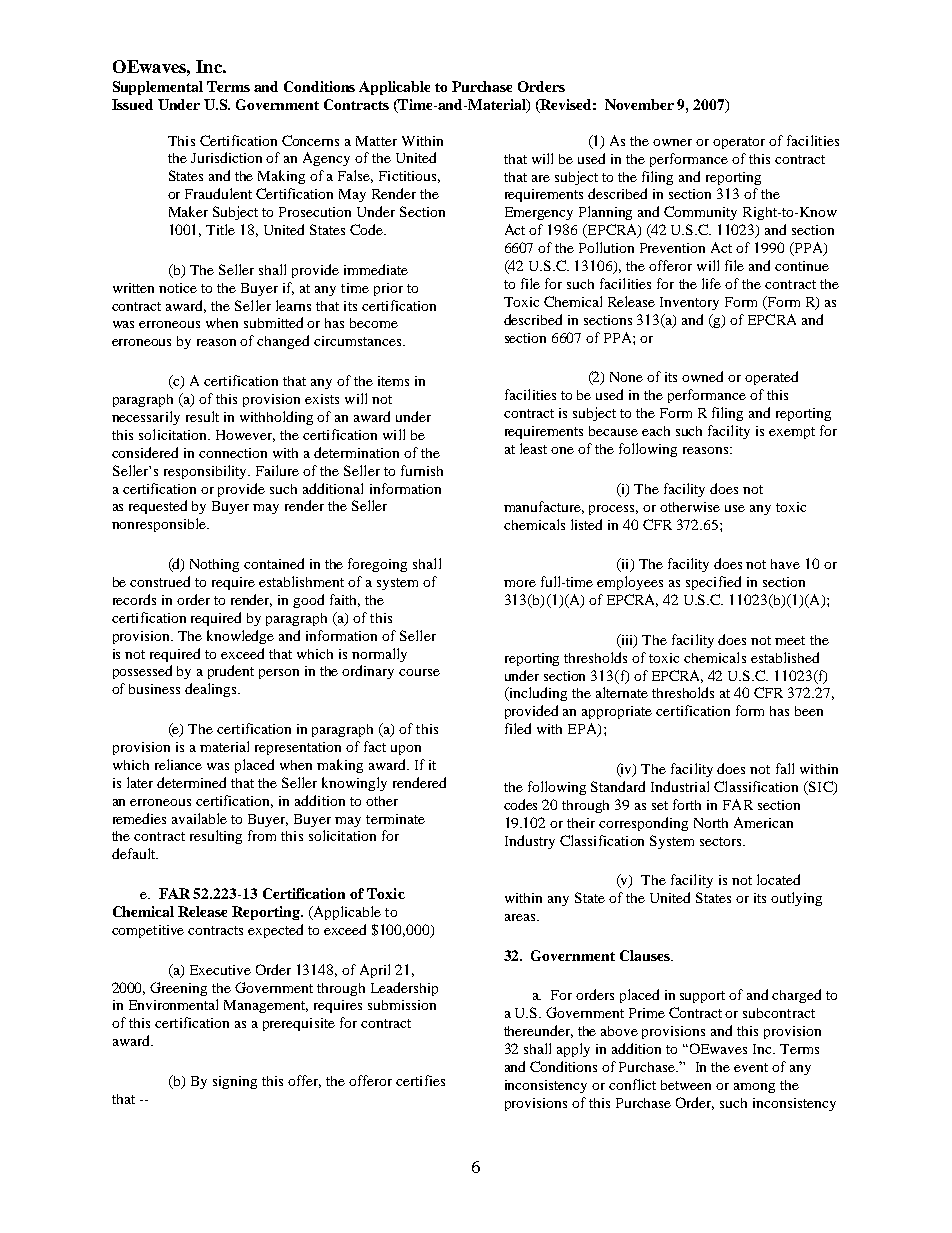 This document has width=952, height=1233. What do you see at coordinates (235, 1082) in the document?
I see `signing` at bounding box center [235, 1082].
